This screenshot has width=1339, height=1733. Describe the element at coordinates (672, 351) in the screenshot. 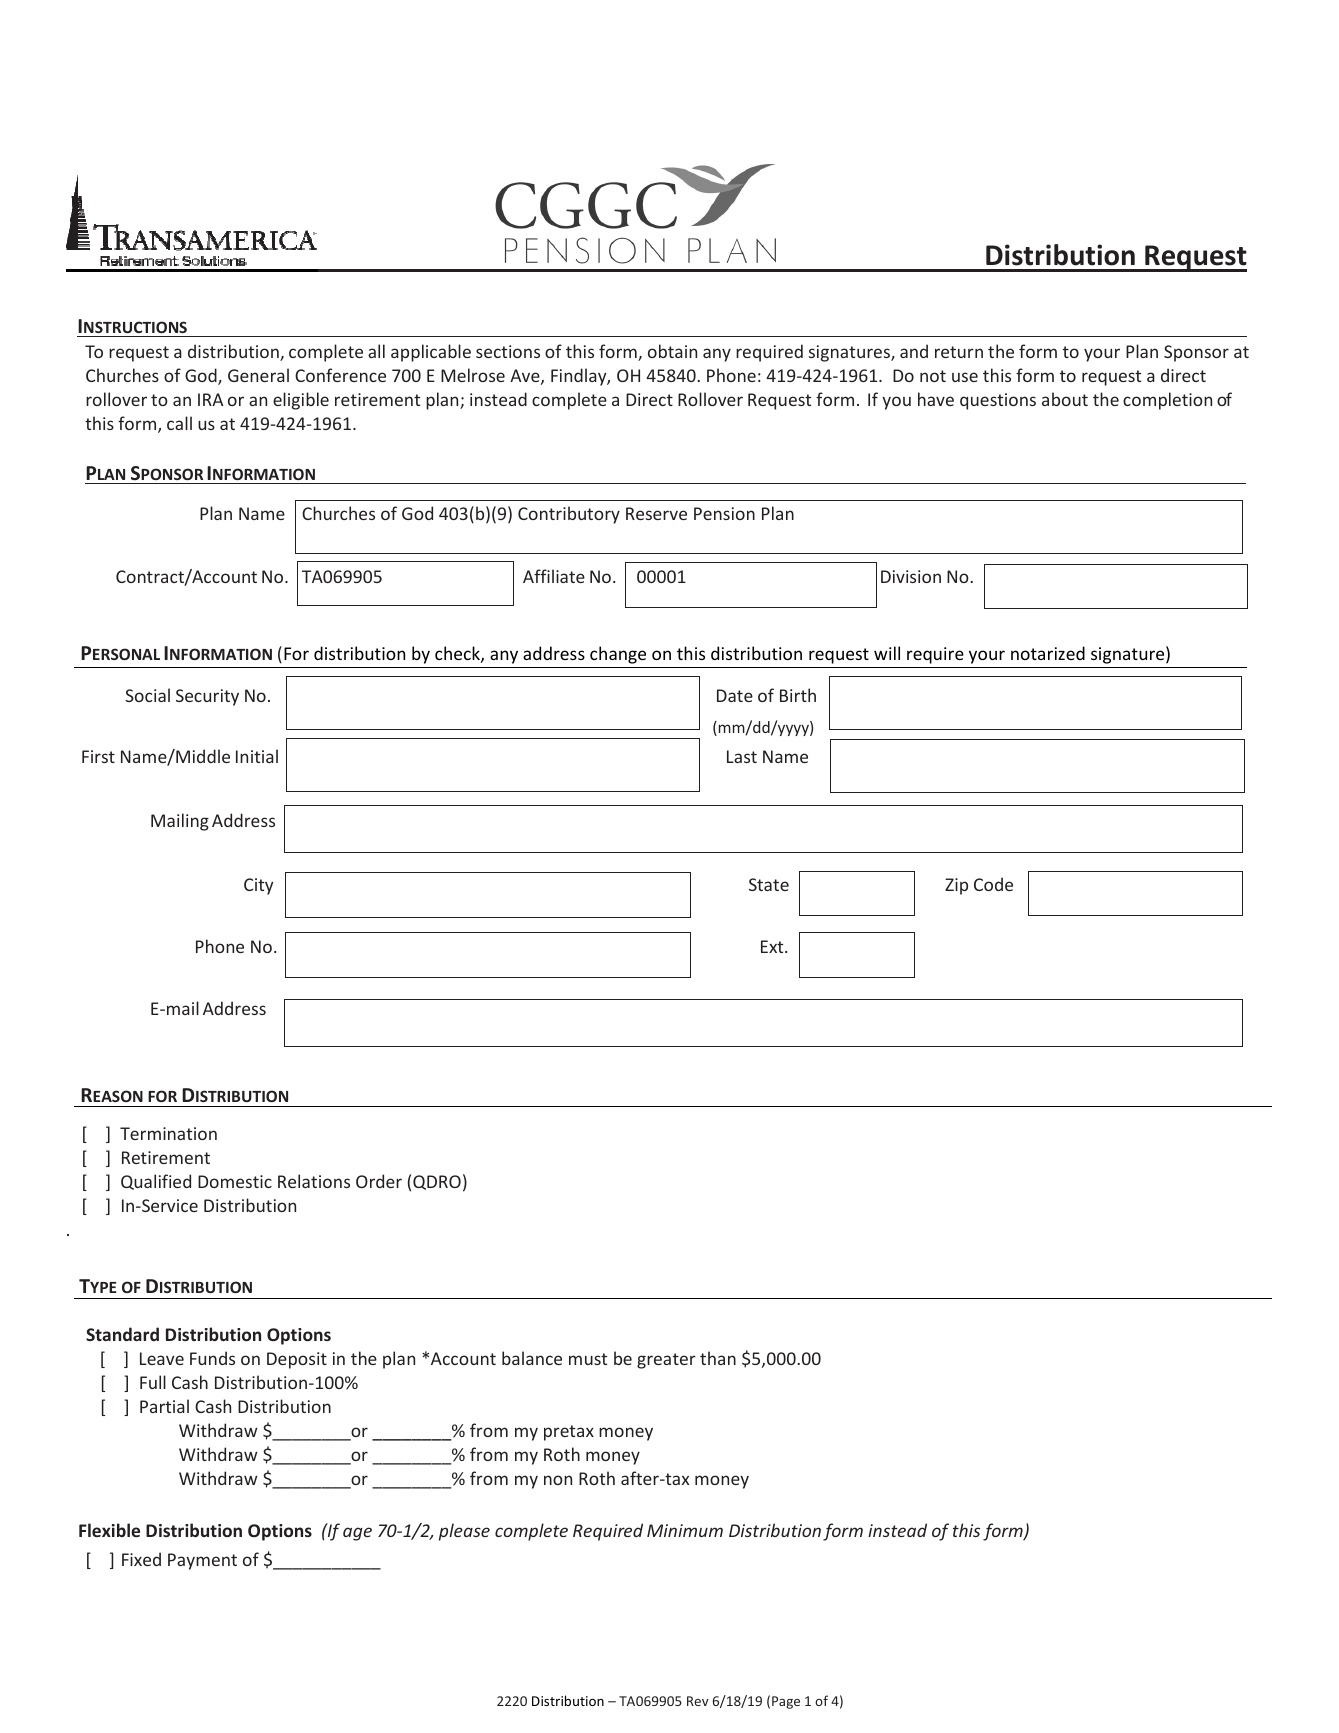

I see `obtain` at that location.
